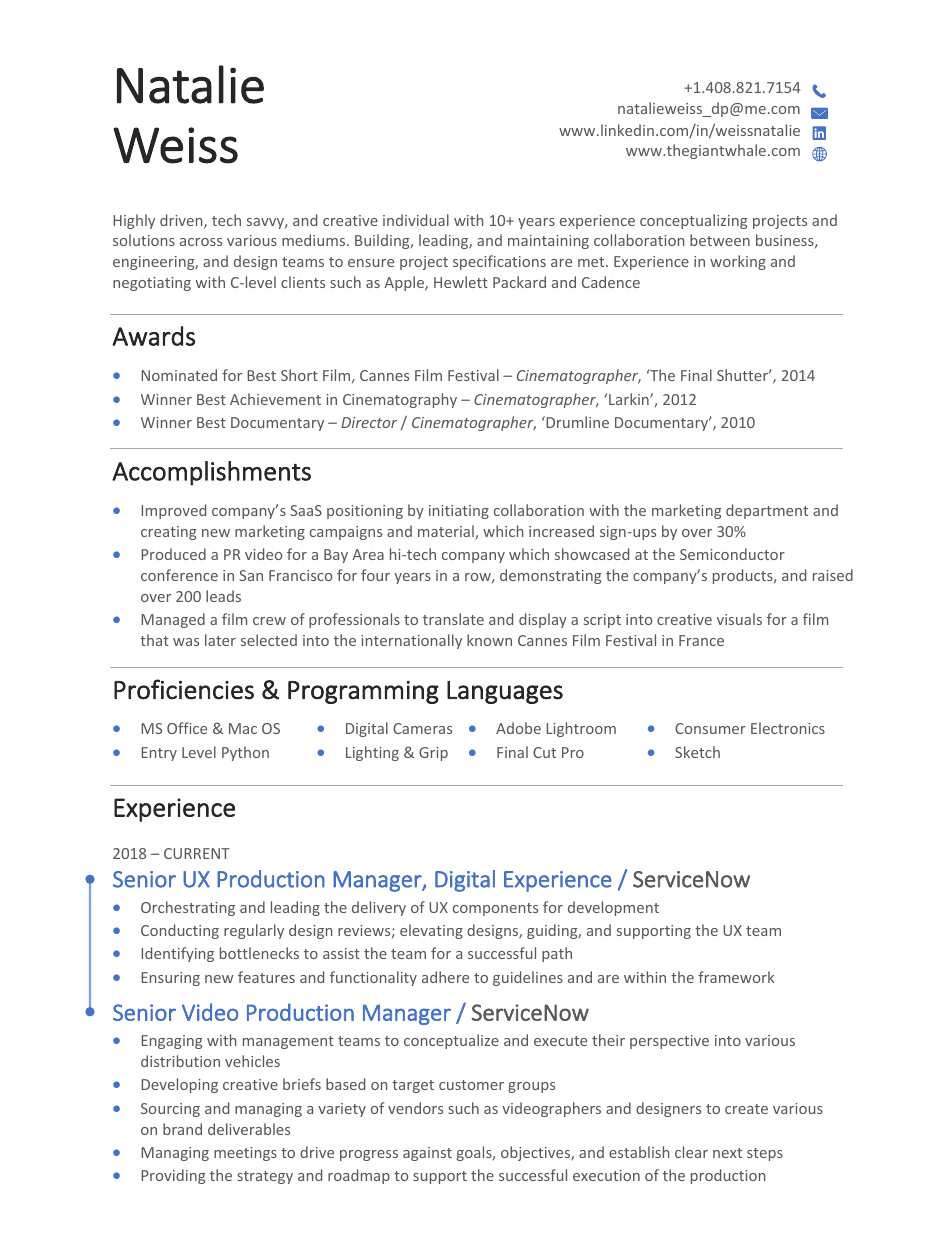 The height and width of the screenshot is (1233, 952). Describe the element at coordinates (499, 262) in the screenshot. I see `specifications` at that location.
